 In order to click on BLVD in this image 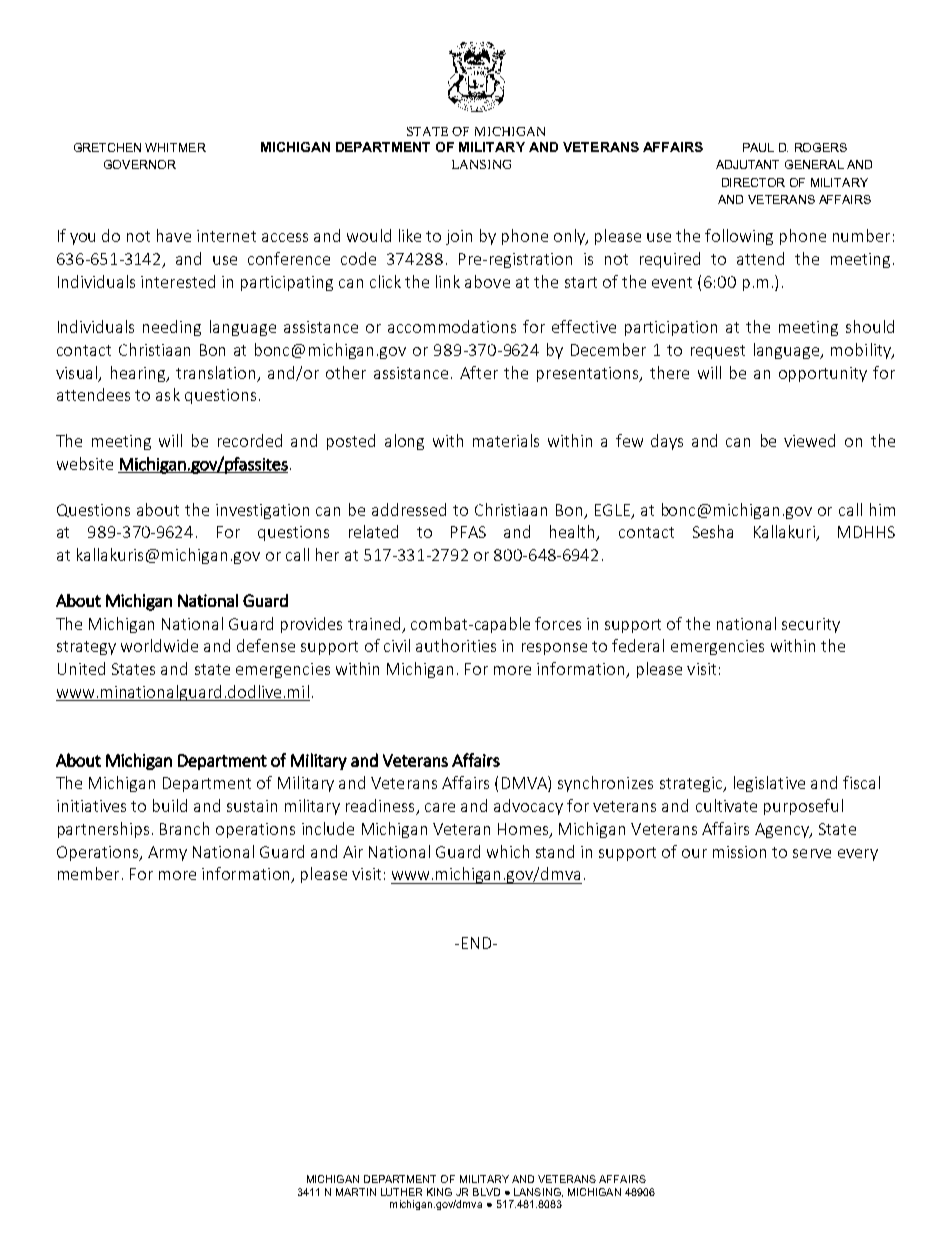, I will do `click(486, 1192)`.
